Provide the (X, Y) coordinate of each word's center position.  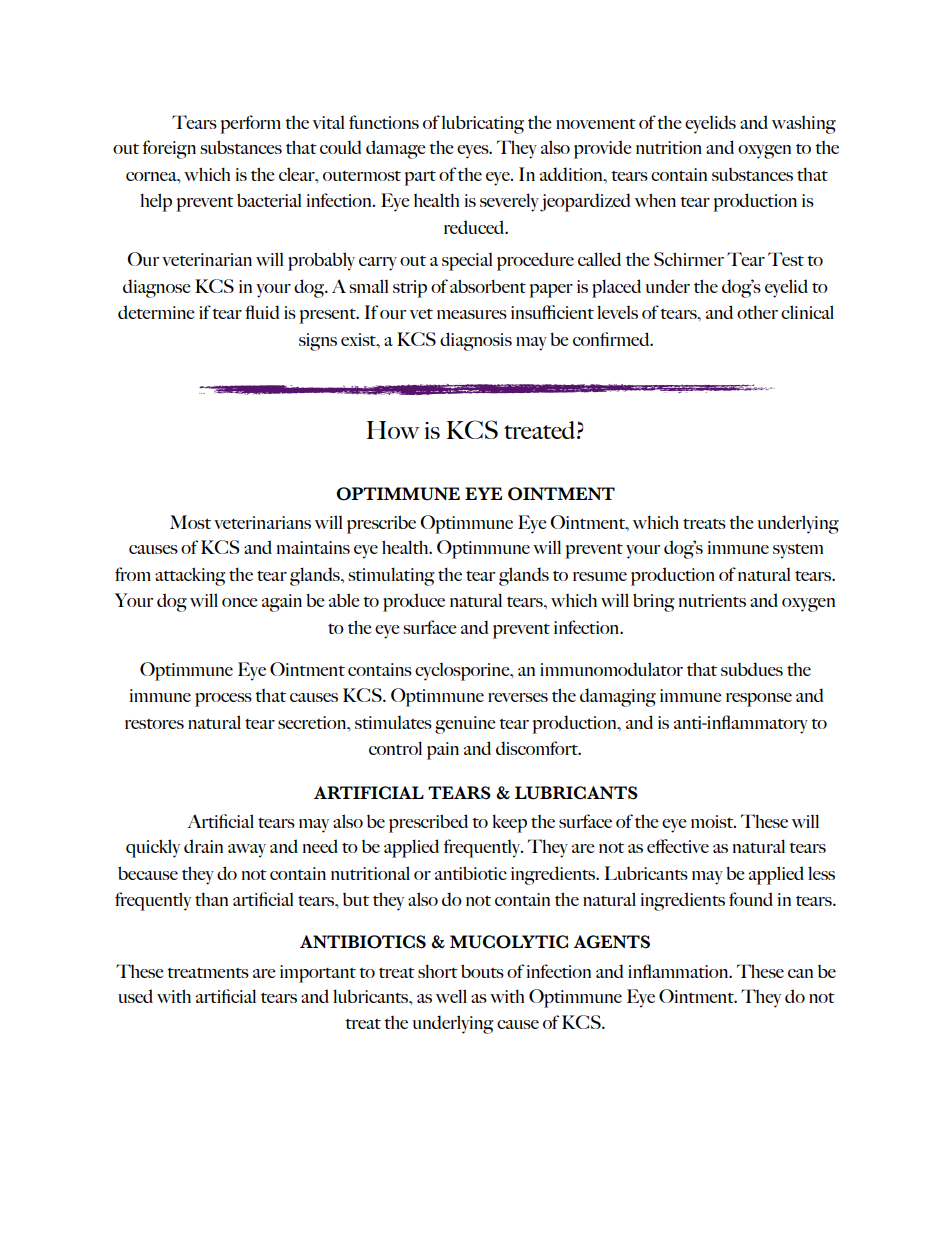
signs (318, 342)
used (135, 996)
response (759, 700)
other (757, 312)
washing (804, 125)
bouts (482, 971)
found (751, 899)
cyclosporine (463, 672)
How (393, 430)
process (223, 700)
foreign (169, 149)
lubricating (483, 125)
